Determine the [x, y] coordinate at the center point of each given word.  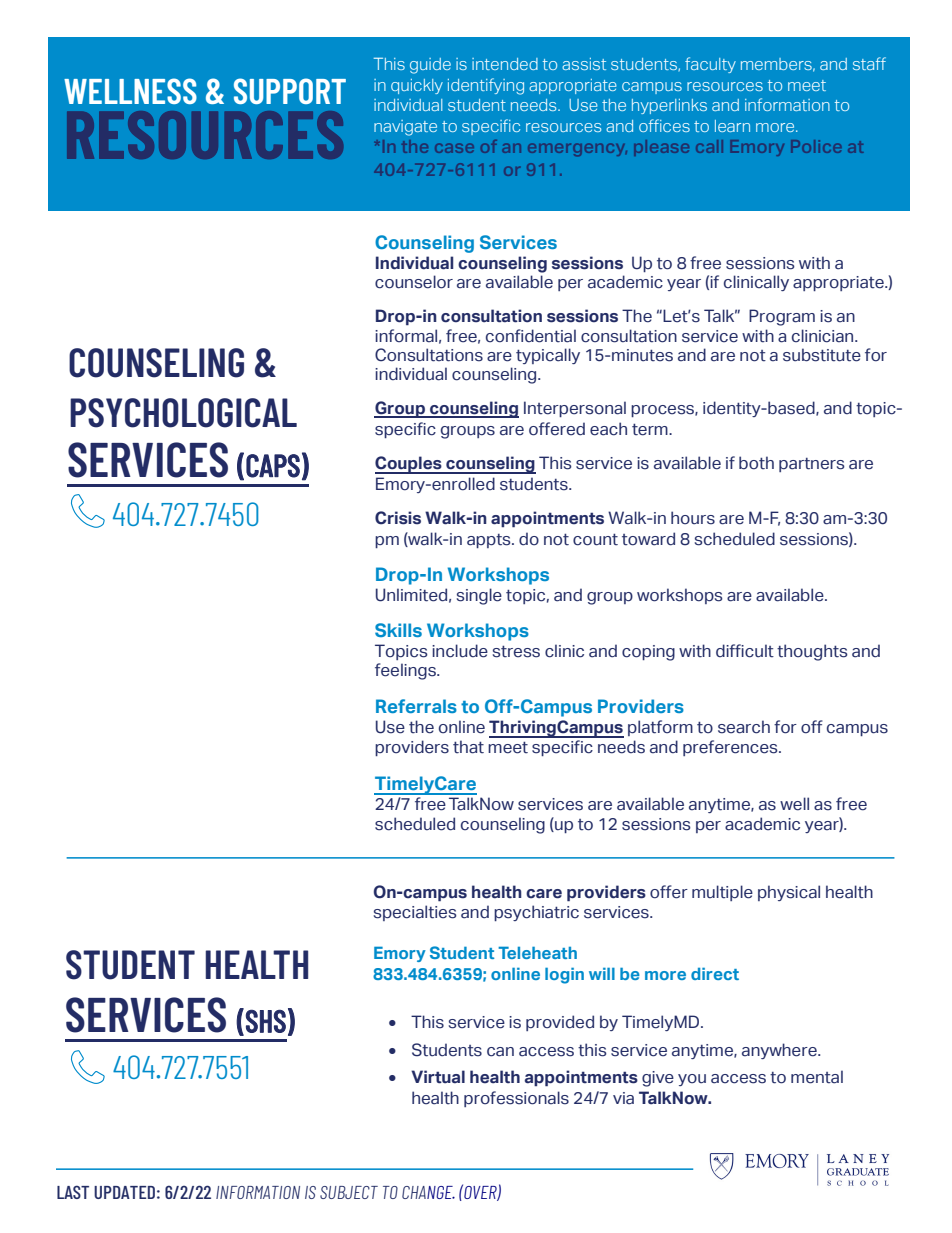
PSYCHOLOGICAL [183, 413]
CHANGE [428, 1192]
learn [732, 126]
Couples [409, 465]
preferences [731, 748]
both [756, 463]
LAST [73, 1192]
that [468, 747]
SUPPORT [290, 91]
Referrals [416, 706]
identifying [486, 86]
